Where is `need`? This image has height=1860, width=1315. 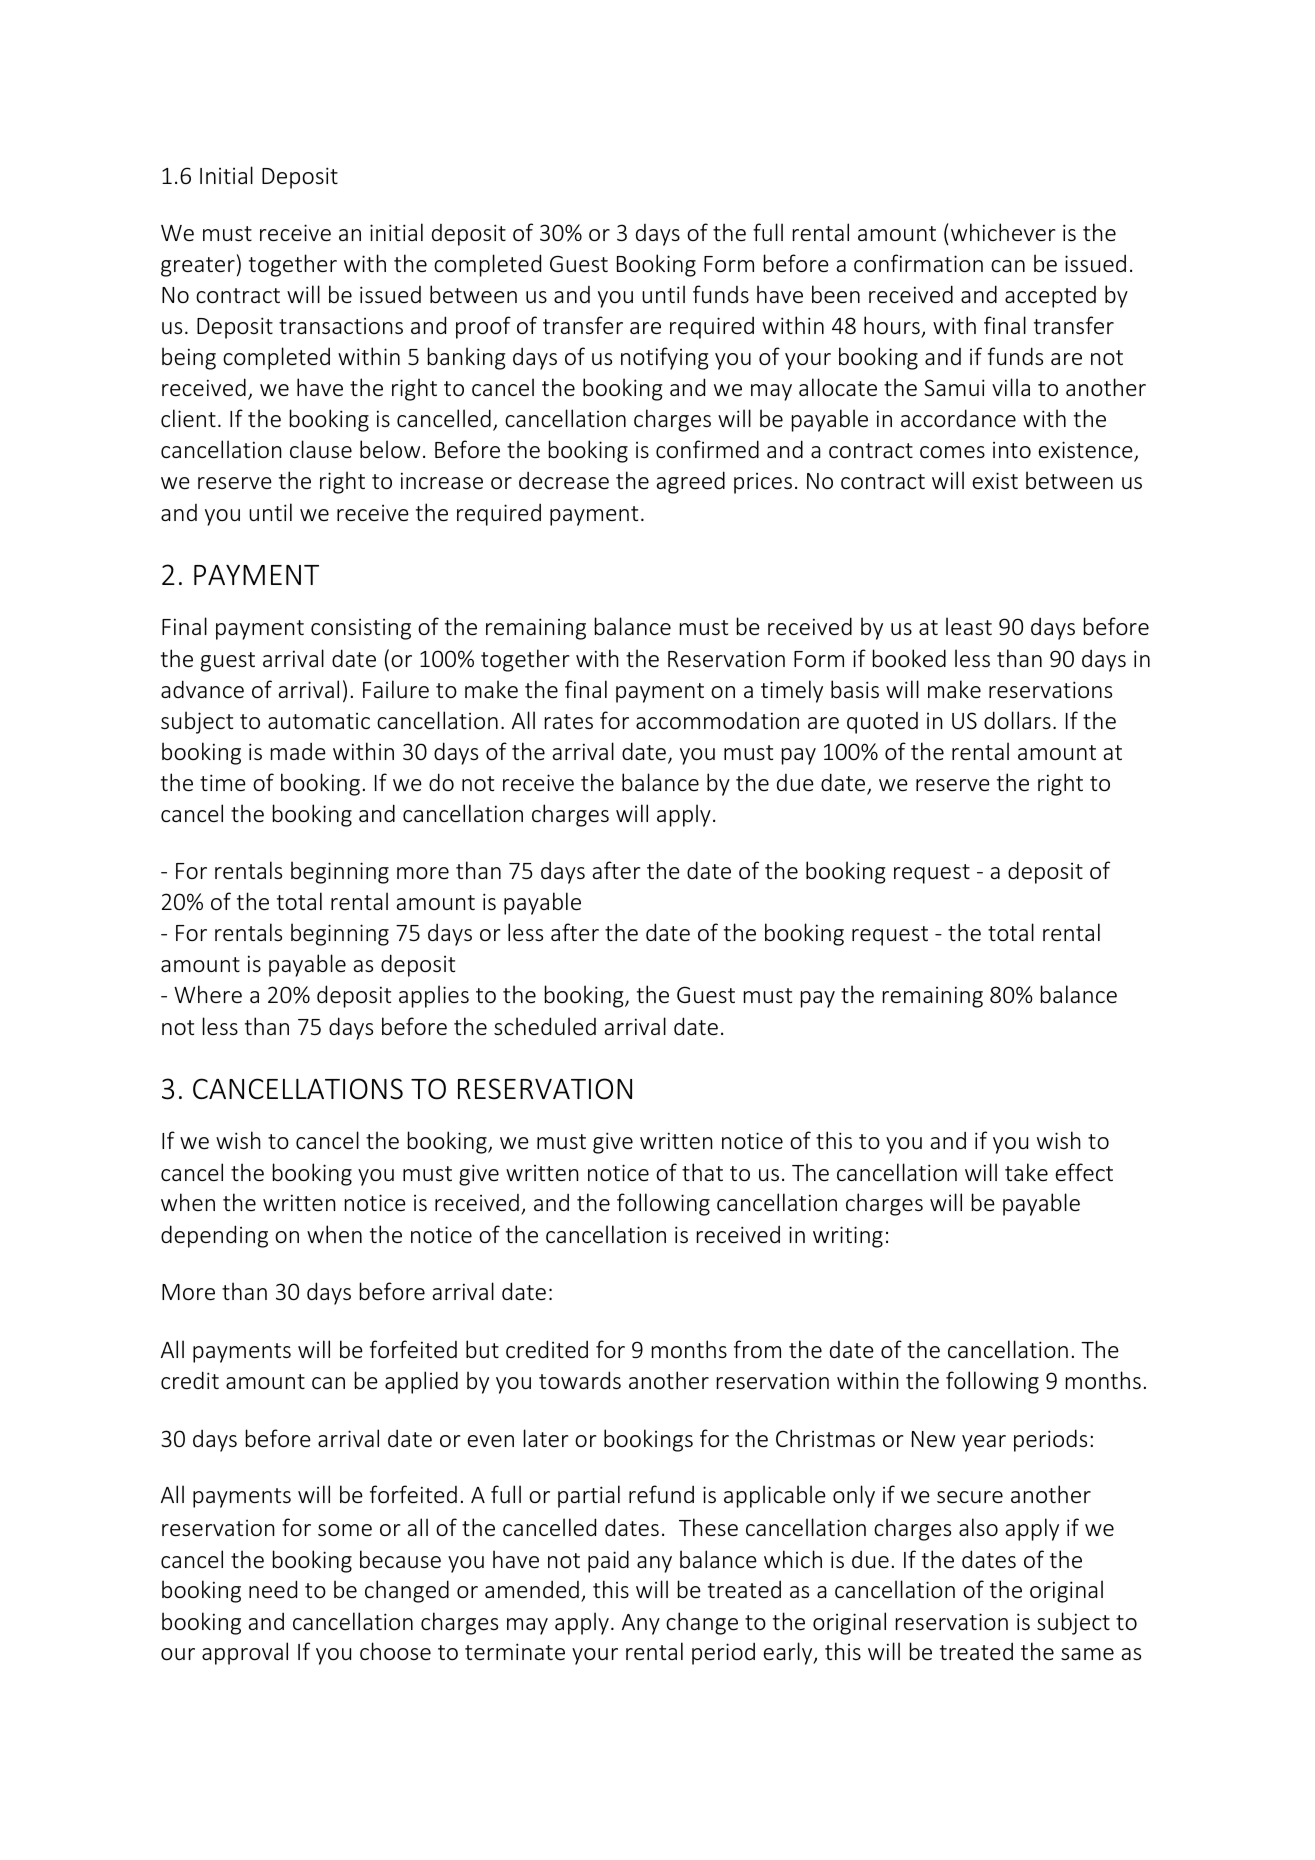
need is located at coordinates (273, 1589).
